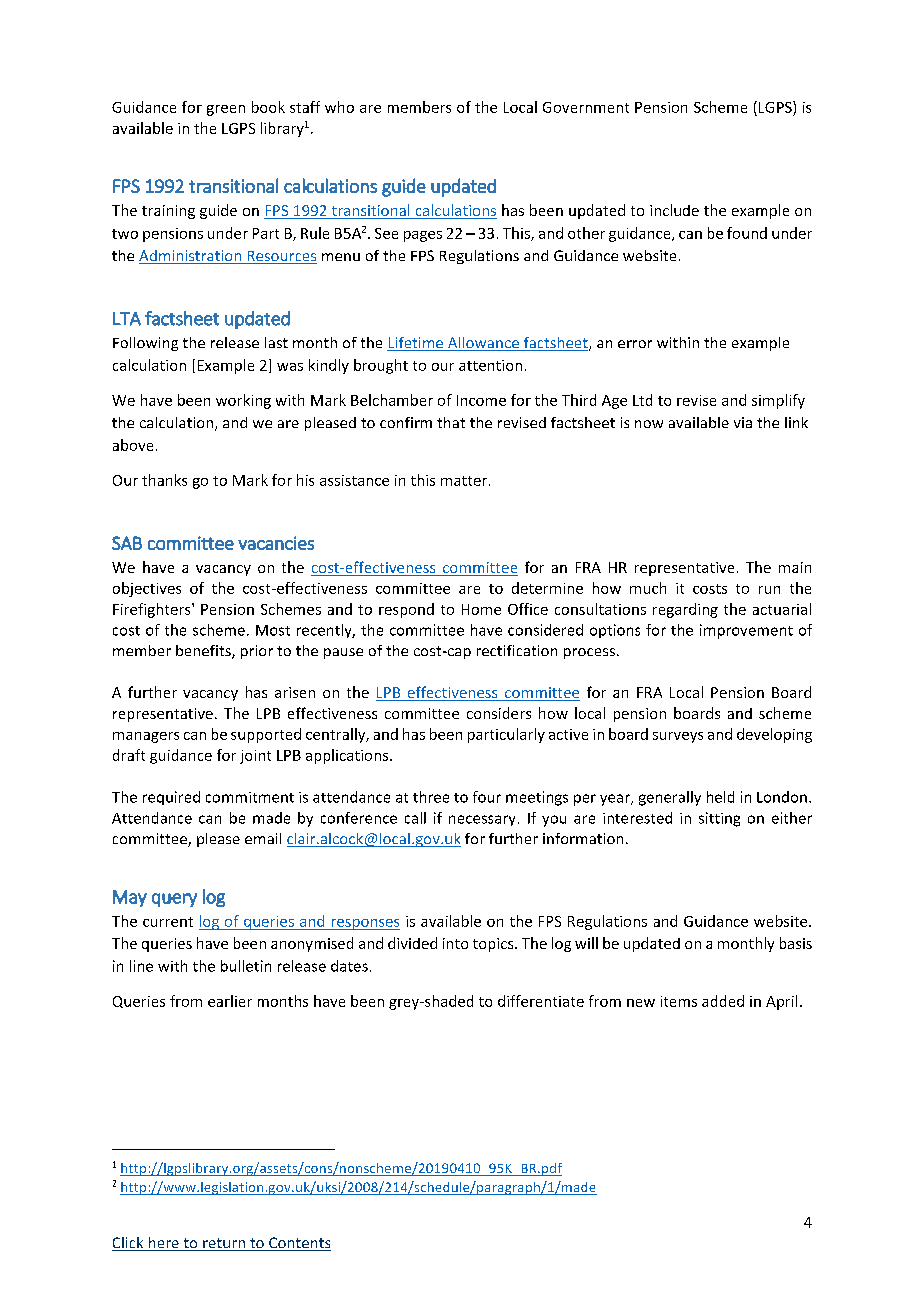  What do you see at coordinates (423, 236) in the image?
I see `pages` at bounding box center [423, 236].
